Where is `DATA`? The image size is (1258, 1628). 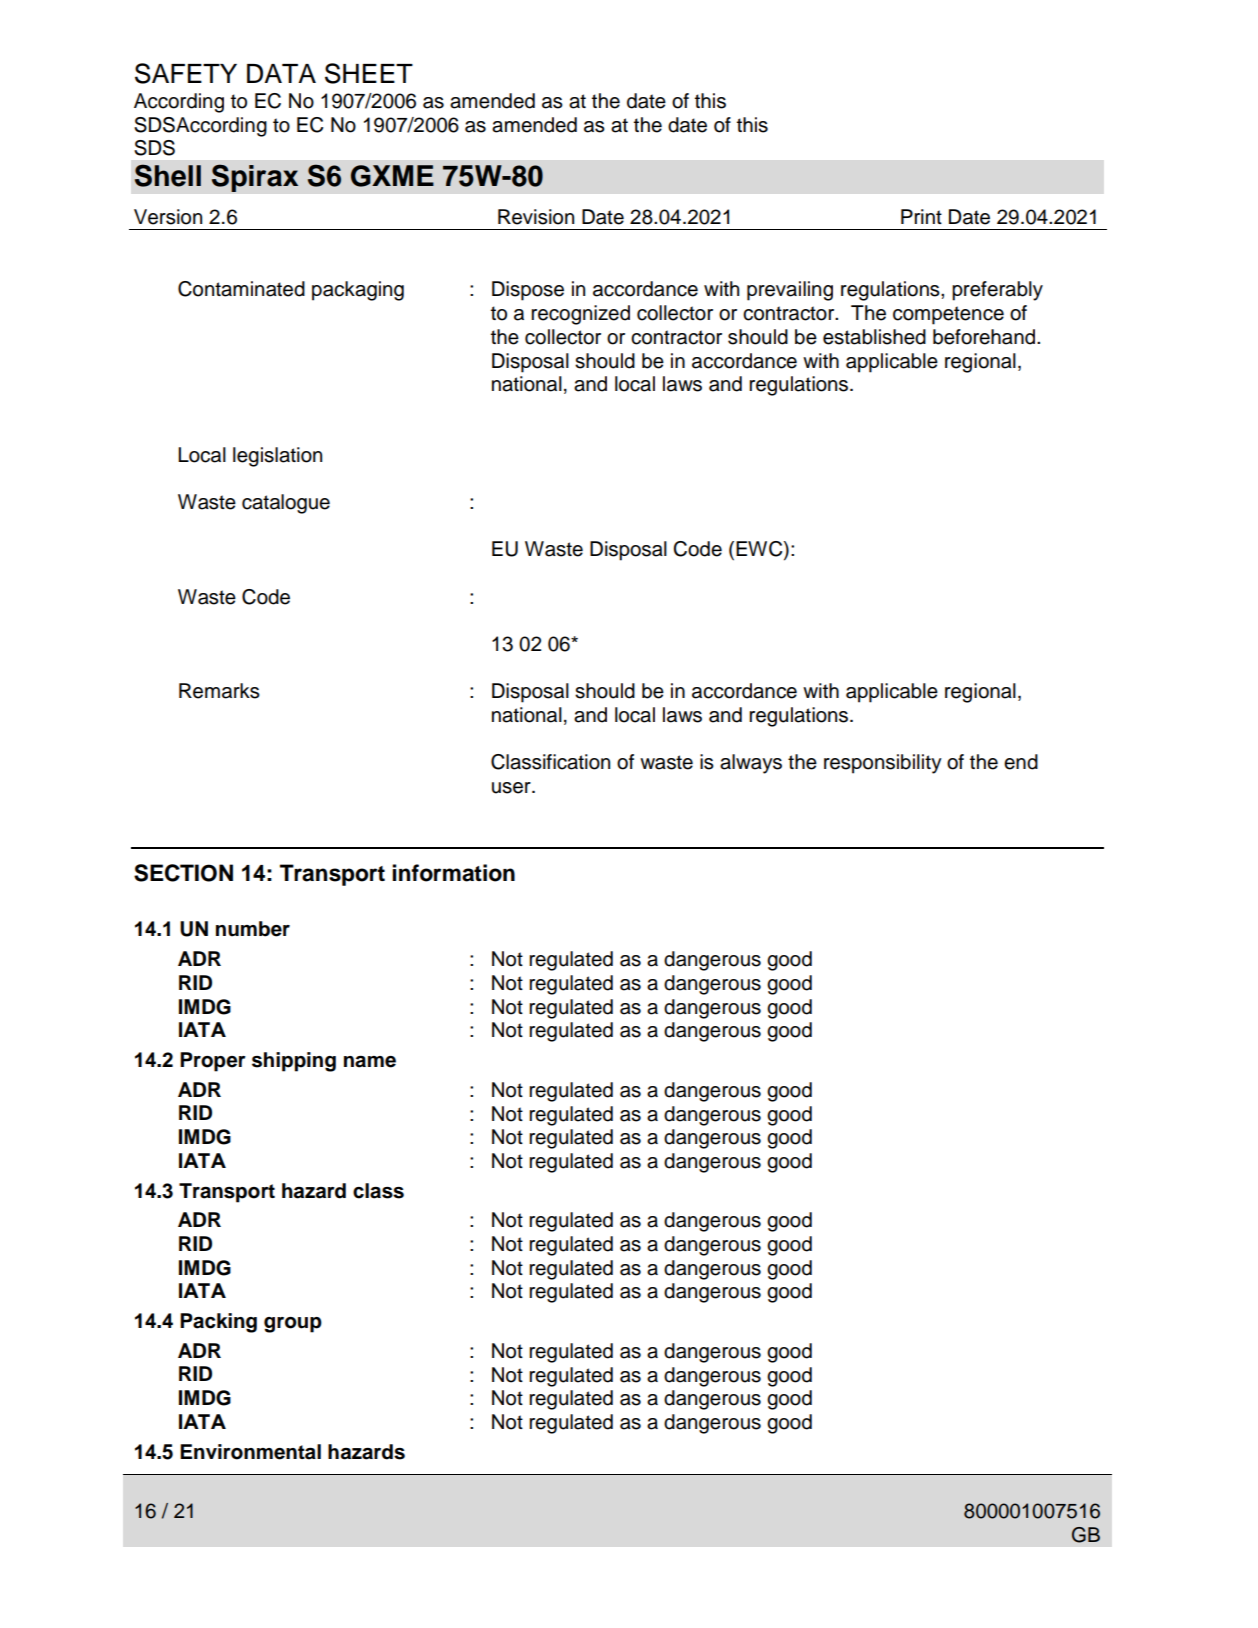 DATA is located at coordinates (281, 73).
